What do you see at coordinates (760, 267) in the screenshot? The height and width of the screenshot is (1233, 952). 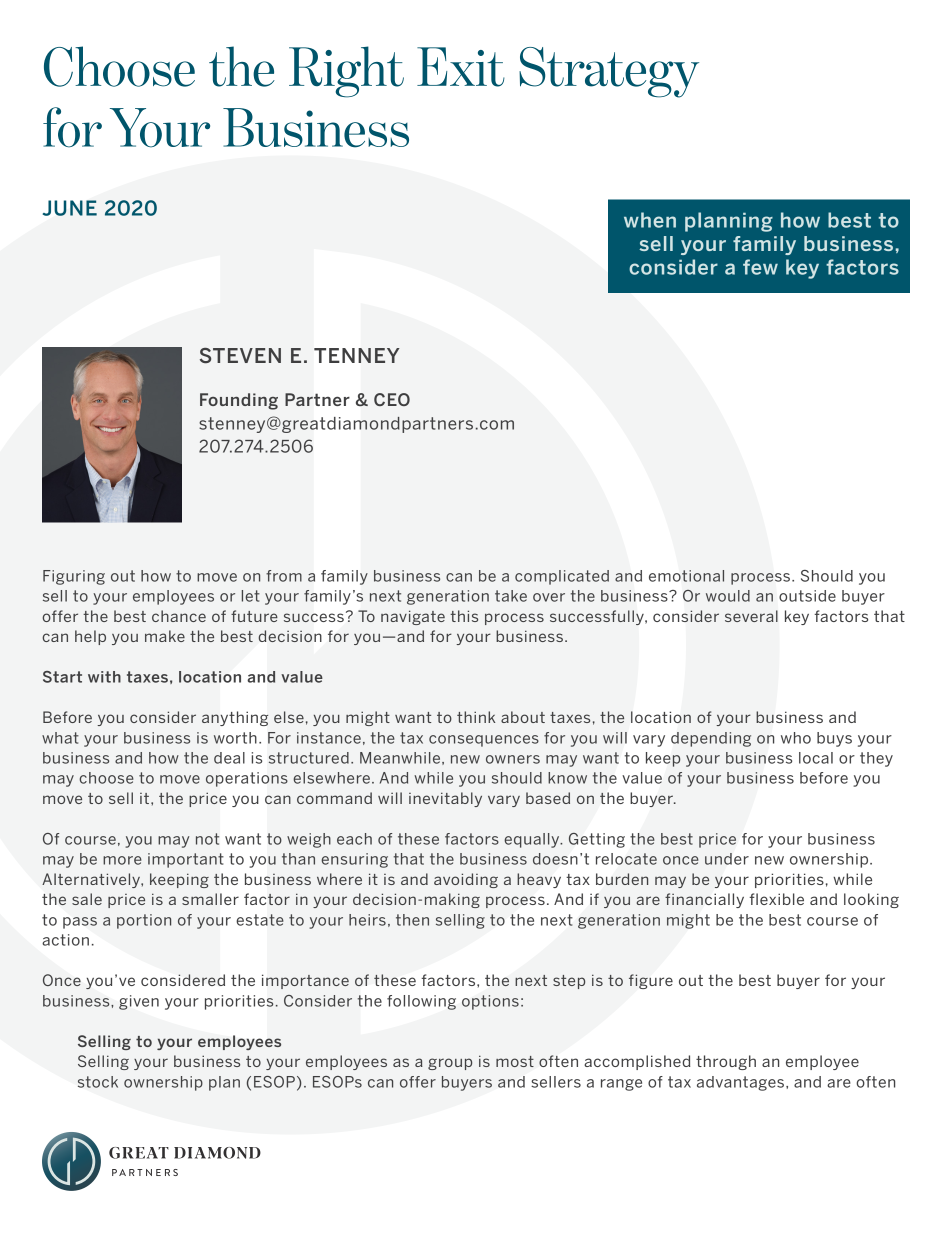 I see `few` at bounding box center [760, 267].
